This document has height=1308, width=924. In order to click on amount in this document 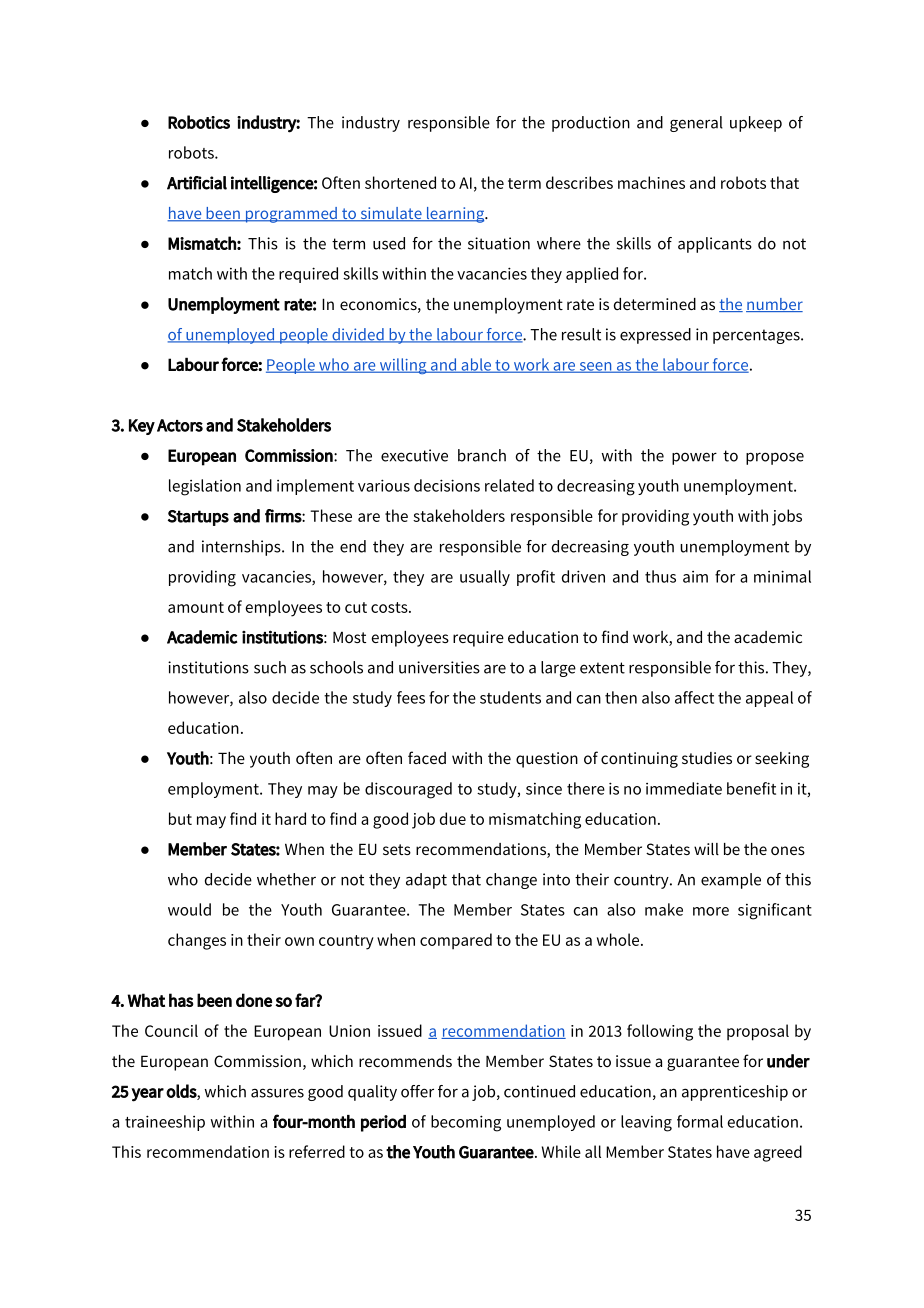, I will do `click(196, 607)`.
